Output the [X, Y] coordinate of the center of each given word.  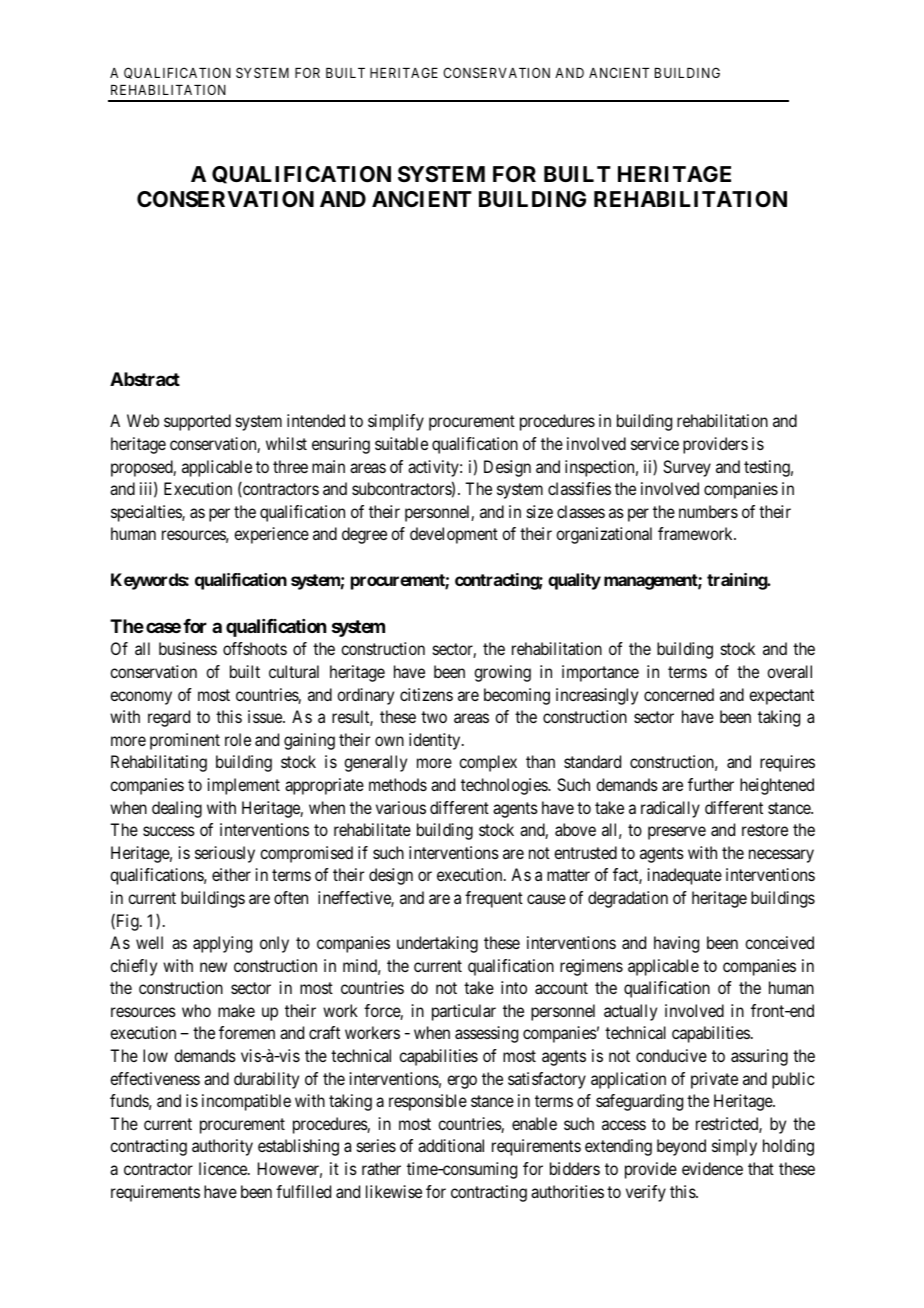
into [514, 987]
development [454, 535]
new [213, 967]
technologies [505, 786]
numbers [708, 511]
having [676, 944]
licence [224, 1168]
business [188, 648]
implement [244, 786]
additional [451, 1145]
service [655, 443]
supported [197, 422]
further [711, 784]
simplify [396, 422]
